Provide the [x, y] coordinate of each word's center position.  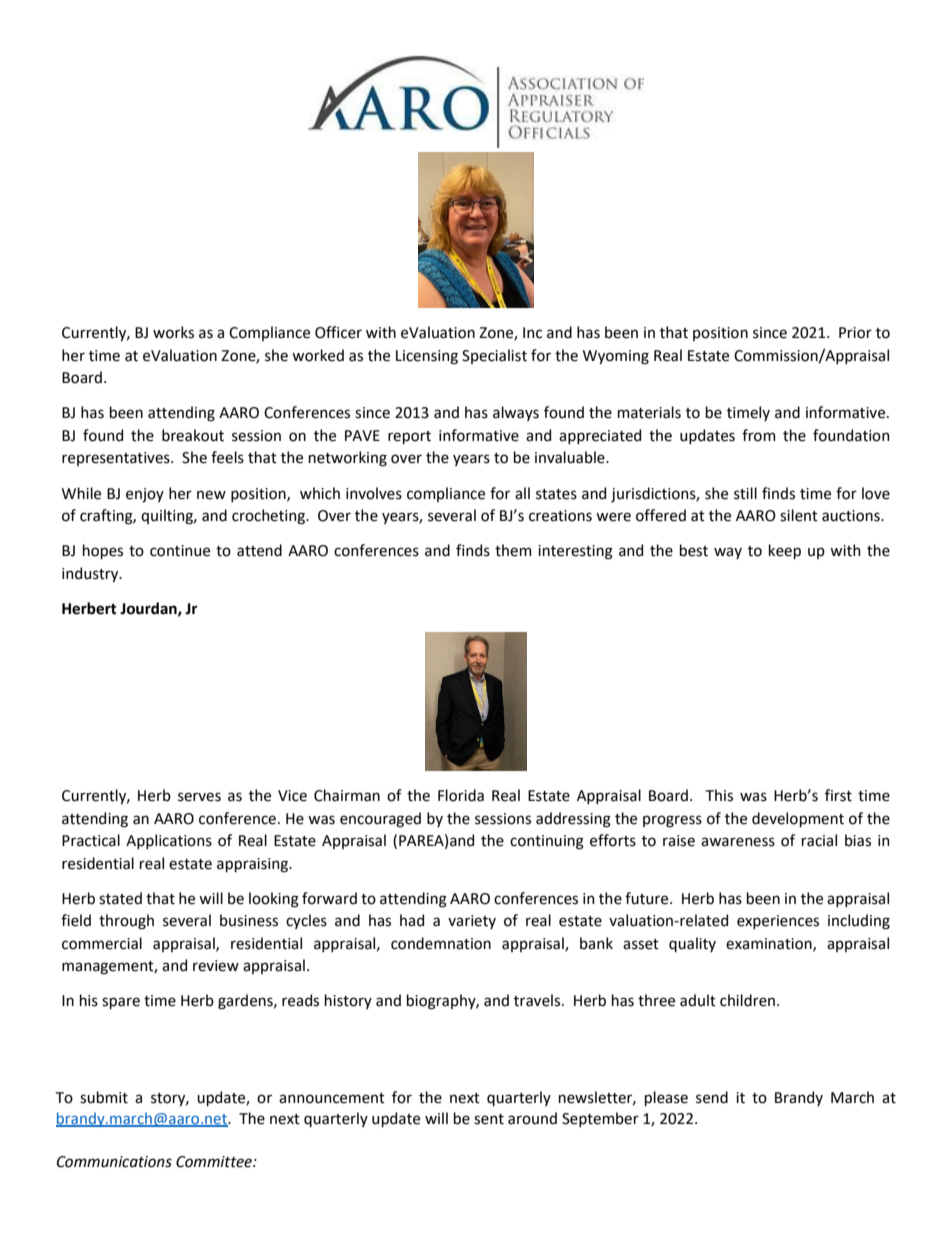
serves [199, 797]
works [173, 332]
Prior [855, 333]
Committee [215, 1162]
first [838, 795]
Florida [461, 795]
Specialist [494, 356]
